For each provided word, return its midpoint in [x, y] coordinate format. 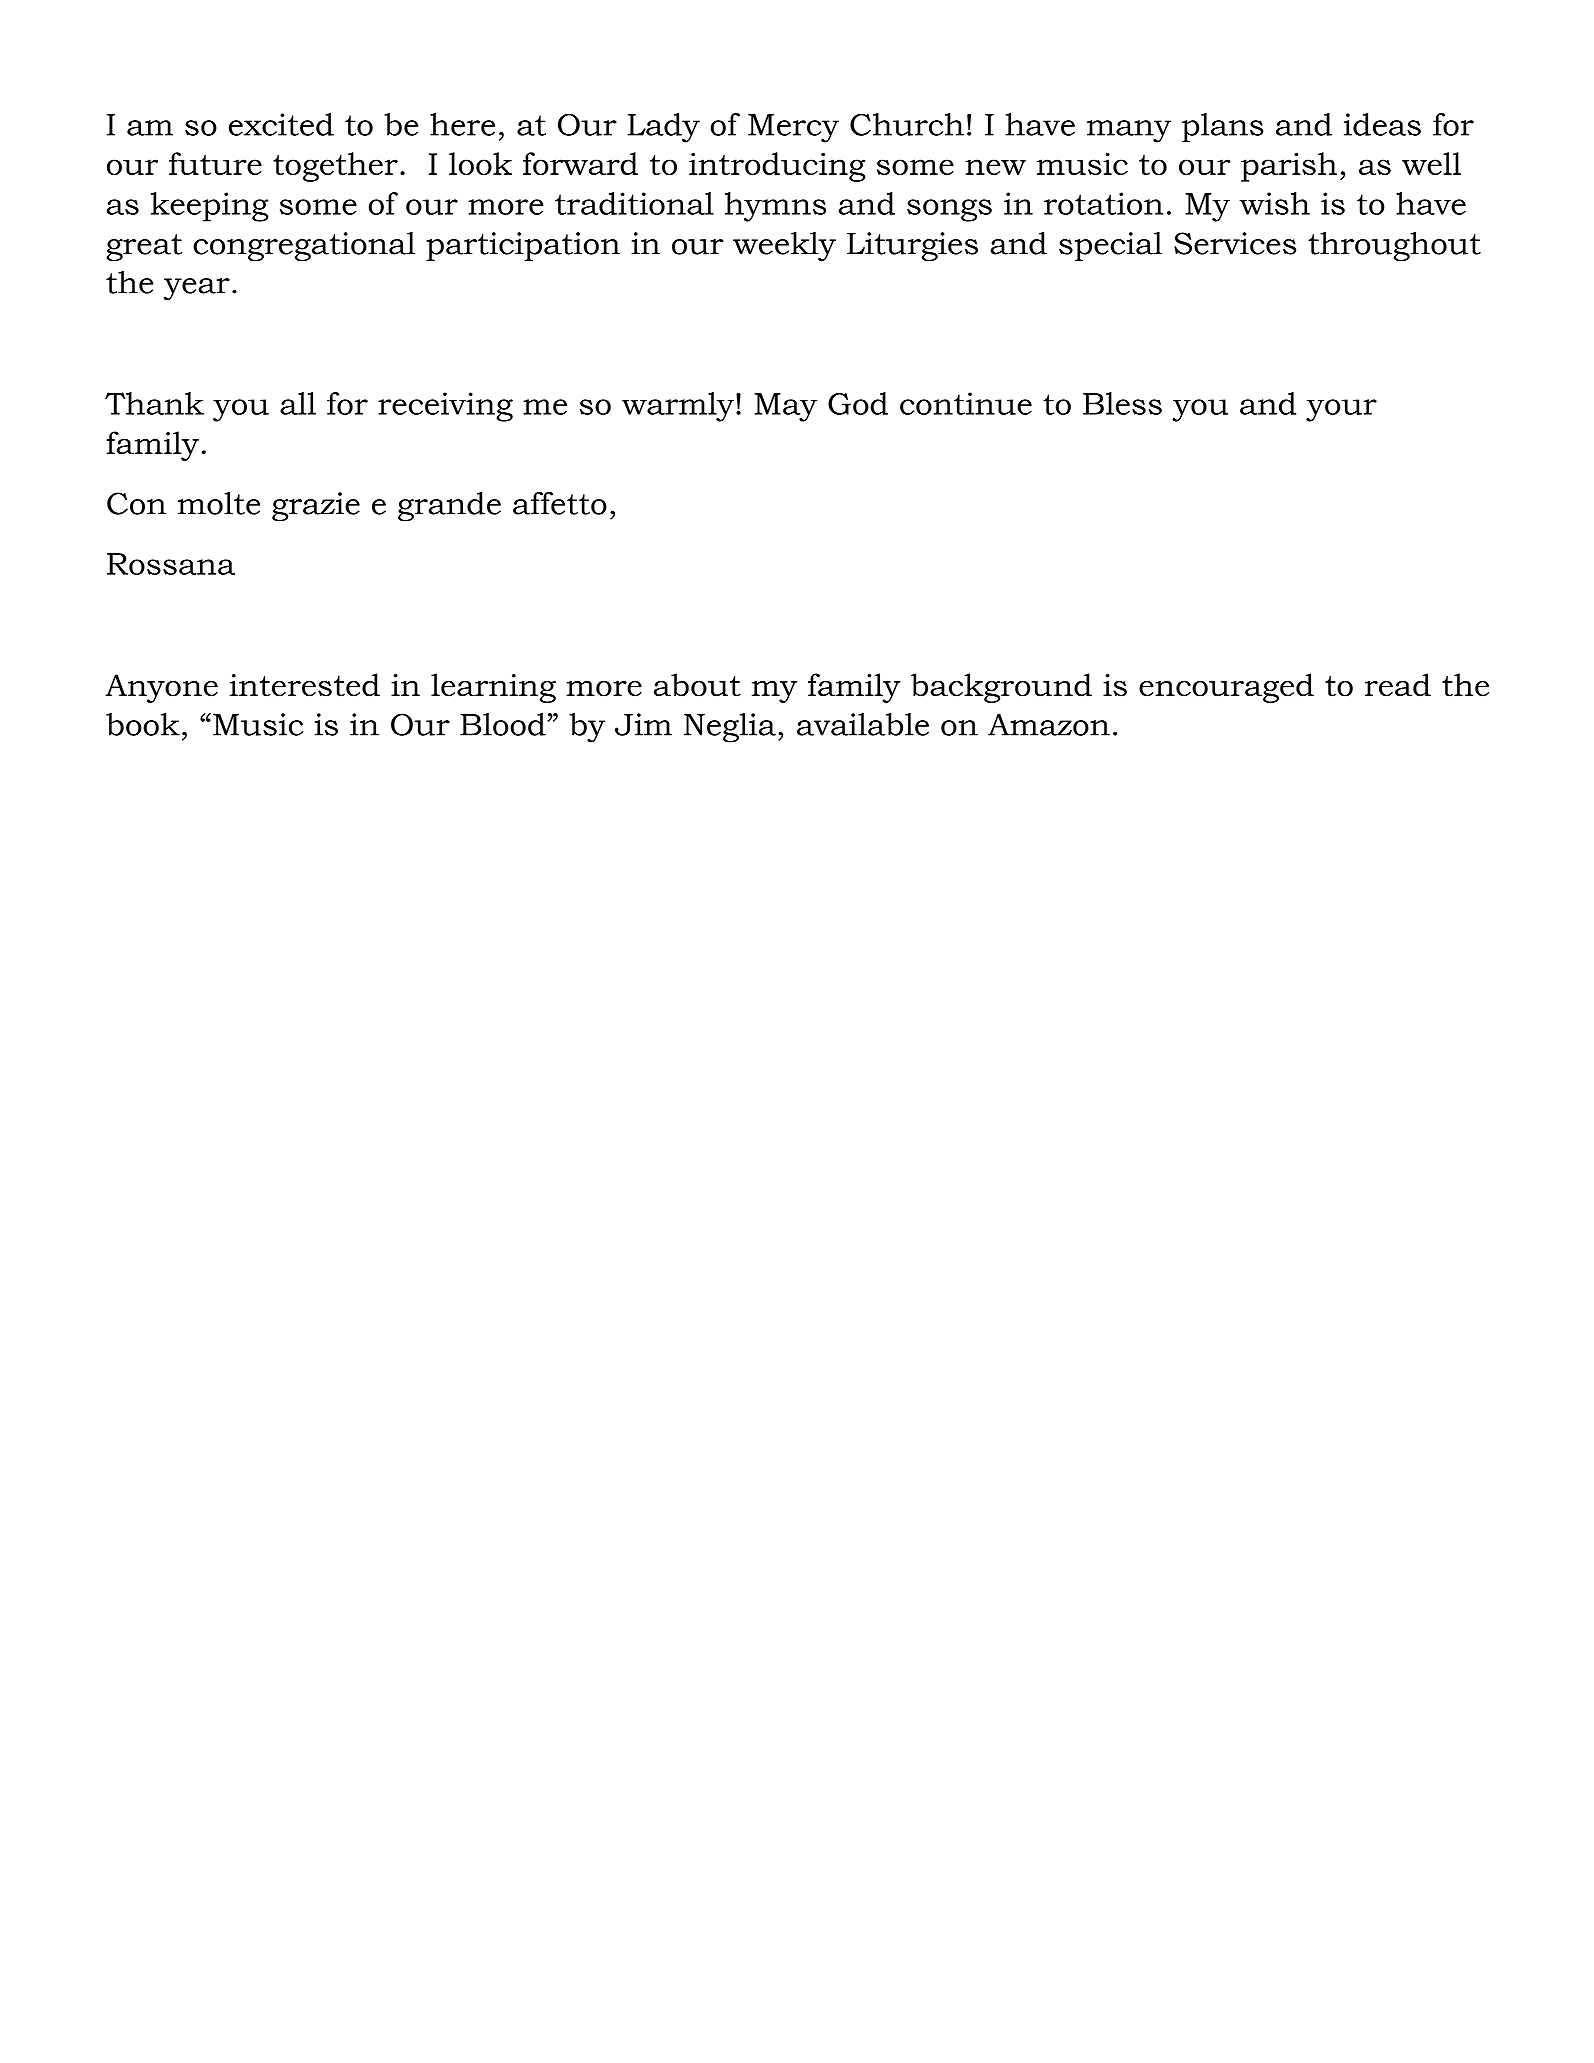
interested [305, 685]
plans [1223, 127]
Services [1235, 243]
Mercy [793, 128]
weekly [784, 246]
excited [281, 124]
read [1398, 685]
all [298, 403]
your [1341, 410]
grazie [316, 507]
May [785, 407]
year [197, 289]
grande [449, 507]
